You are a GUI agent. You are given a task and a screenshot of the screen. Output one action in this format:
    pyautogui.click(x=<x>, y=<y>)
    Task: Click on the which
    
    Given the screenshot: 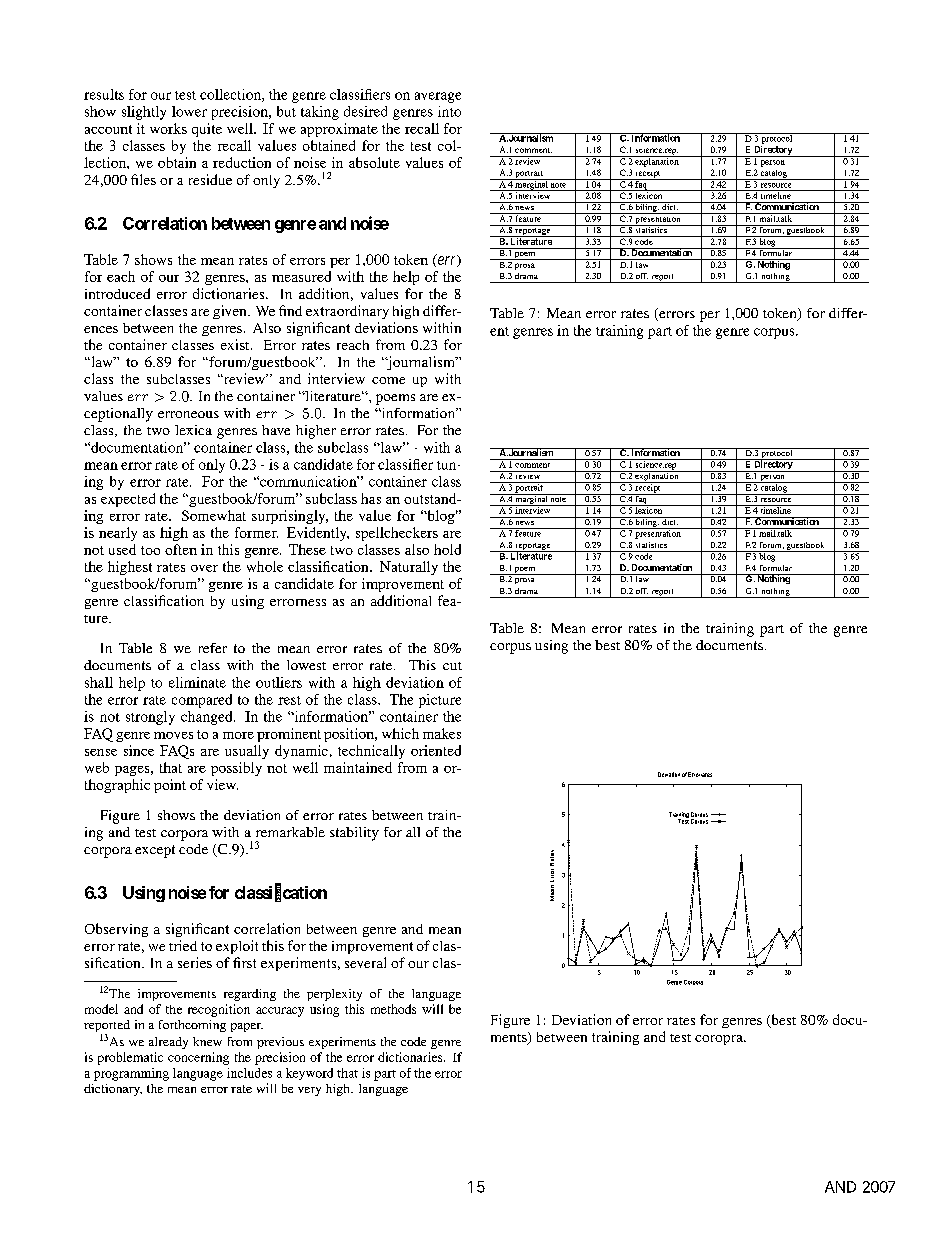 What is the action you would take?
    pyautogui.click(x=400, y=733)
